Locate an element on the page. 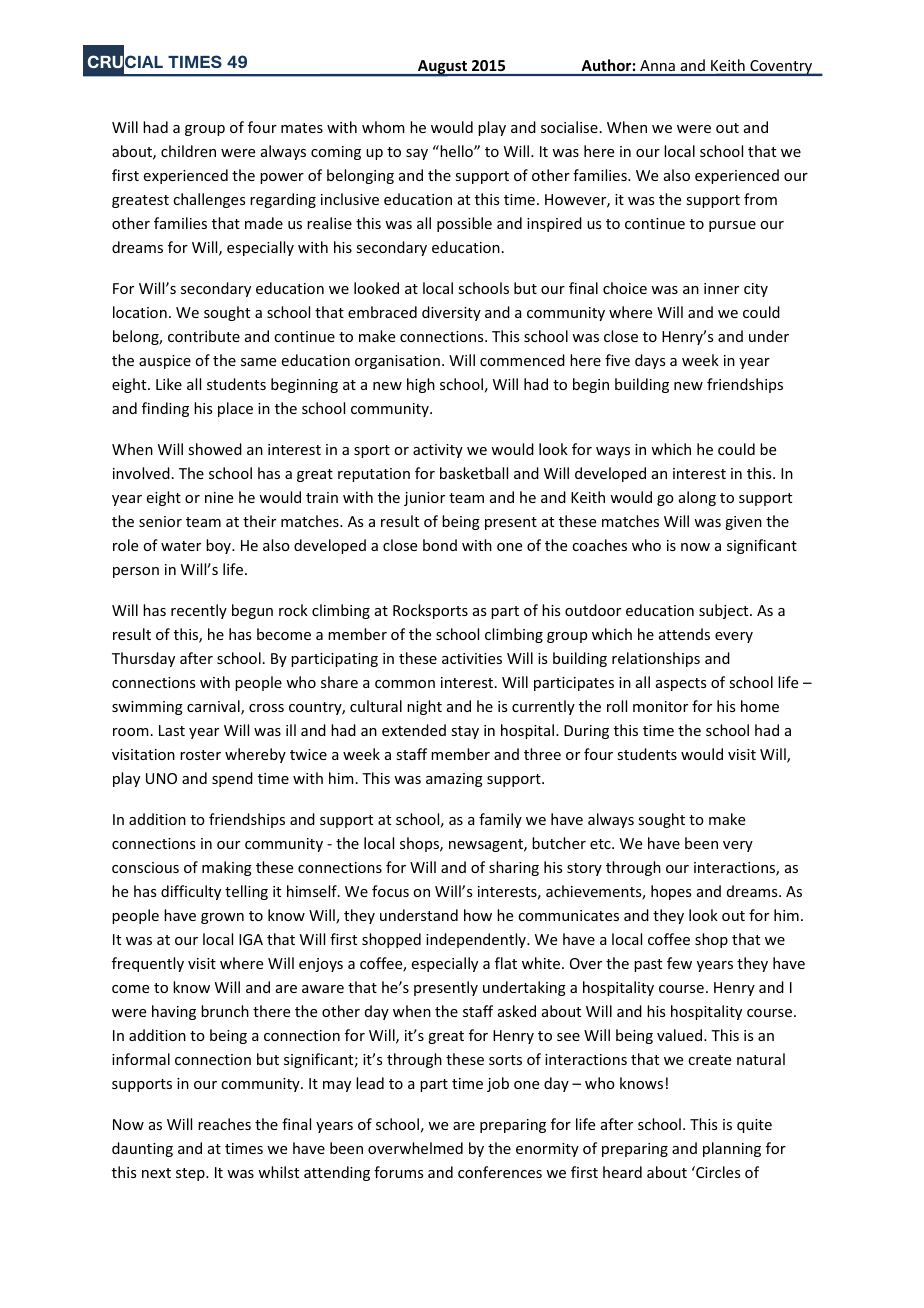 The width and height of the image is (924, 1308). hello is located at coordinates (456, 151).
